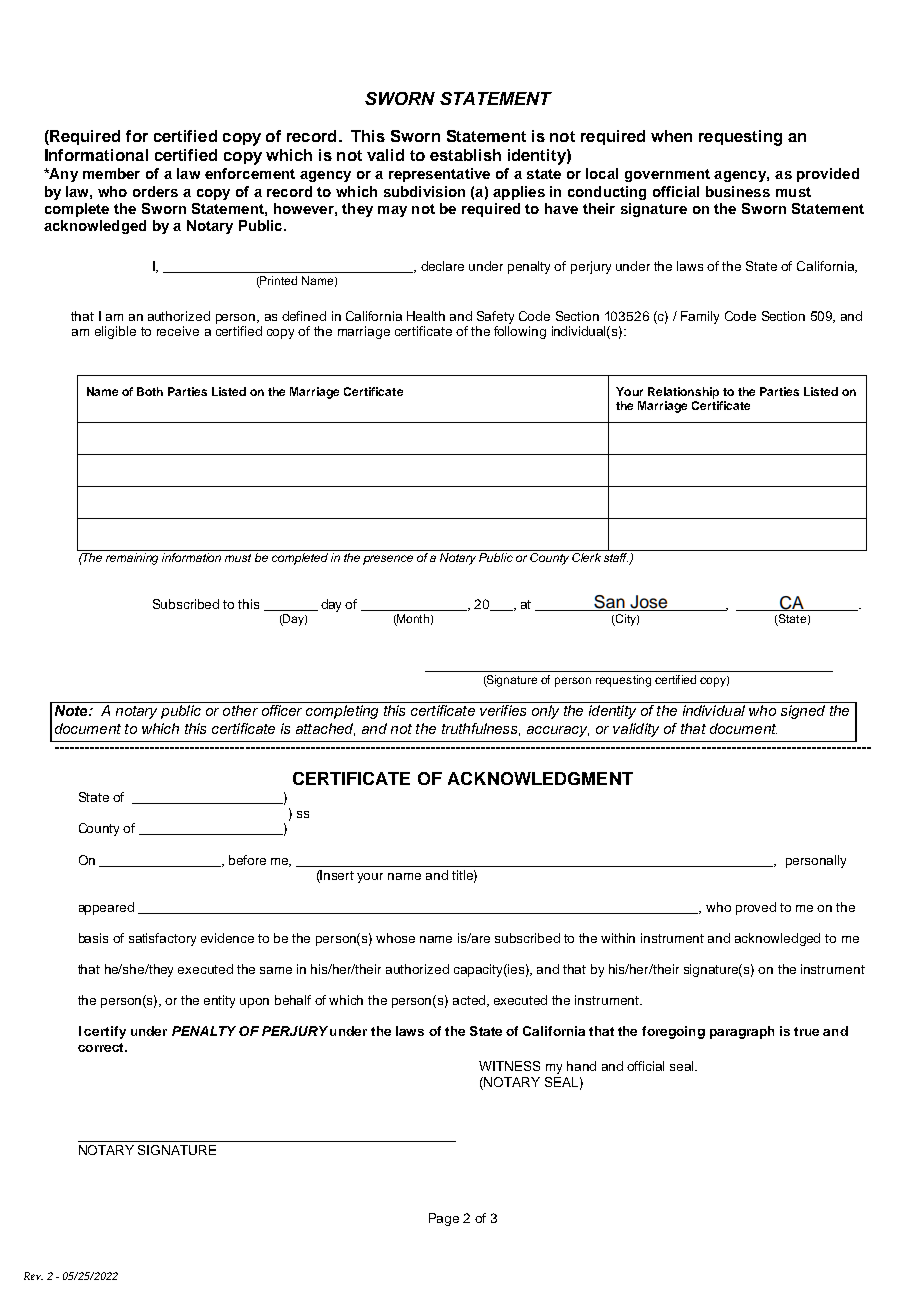 The height and width of the document is (1308, 924). What do you see at coordinates (106, 908) in the document?
I see `appeared` at bounding box center [106, 908].
